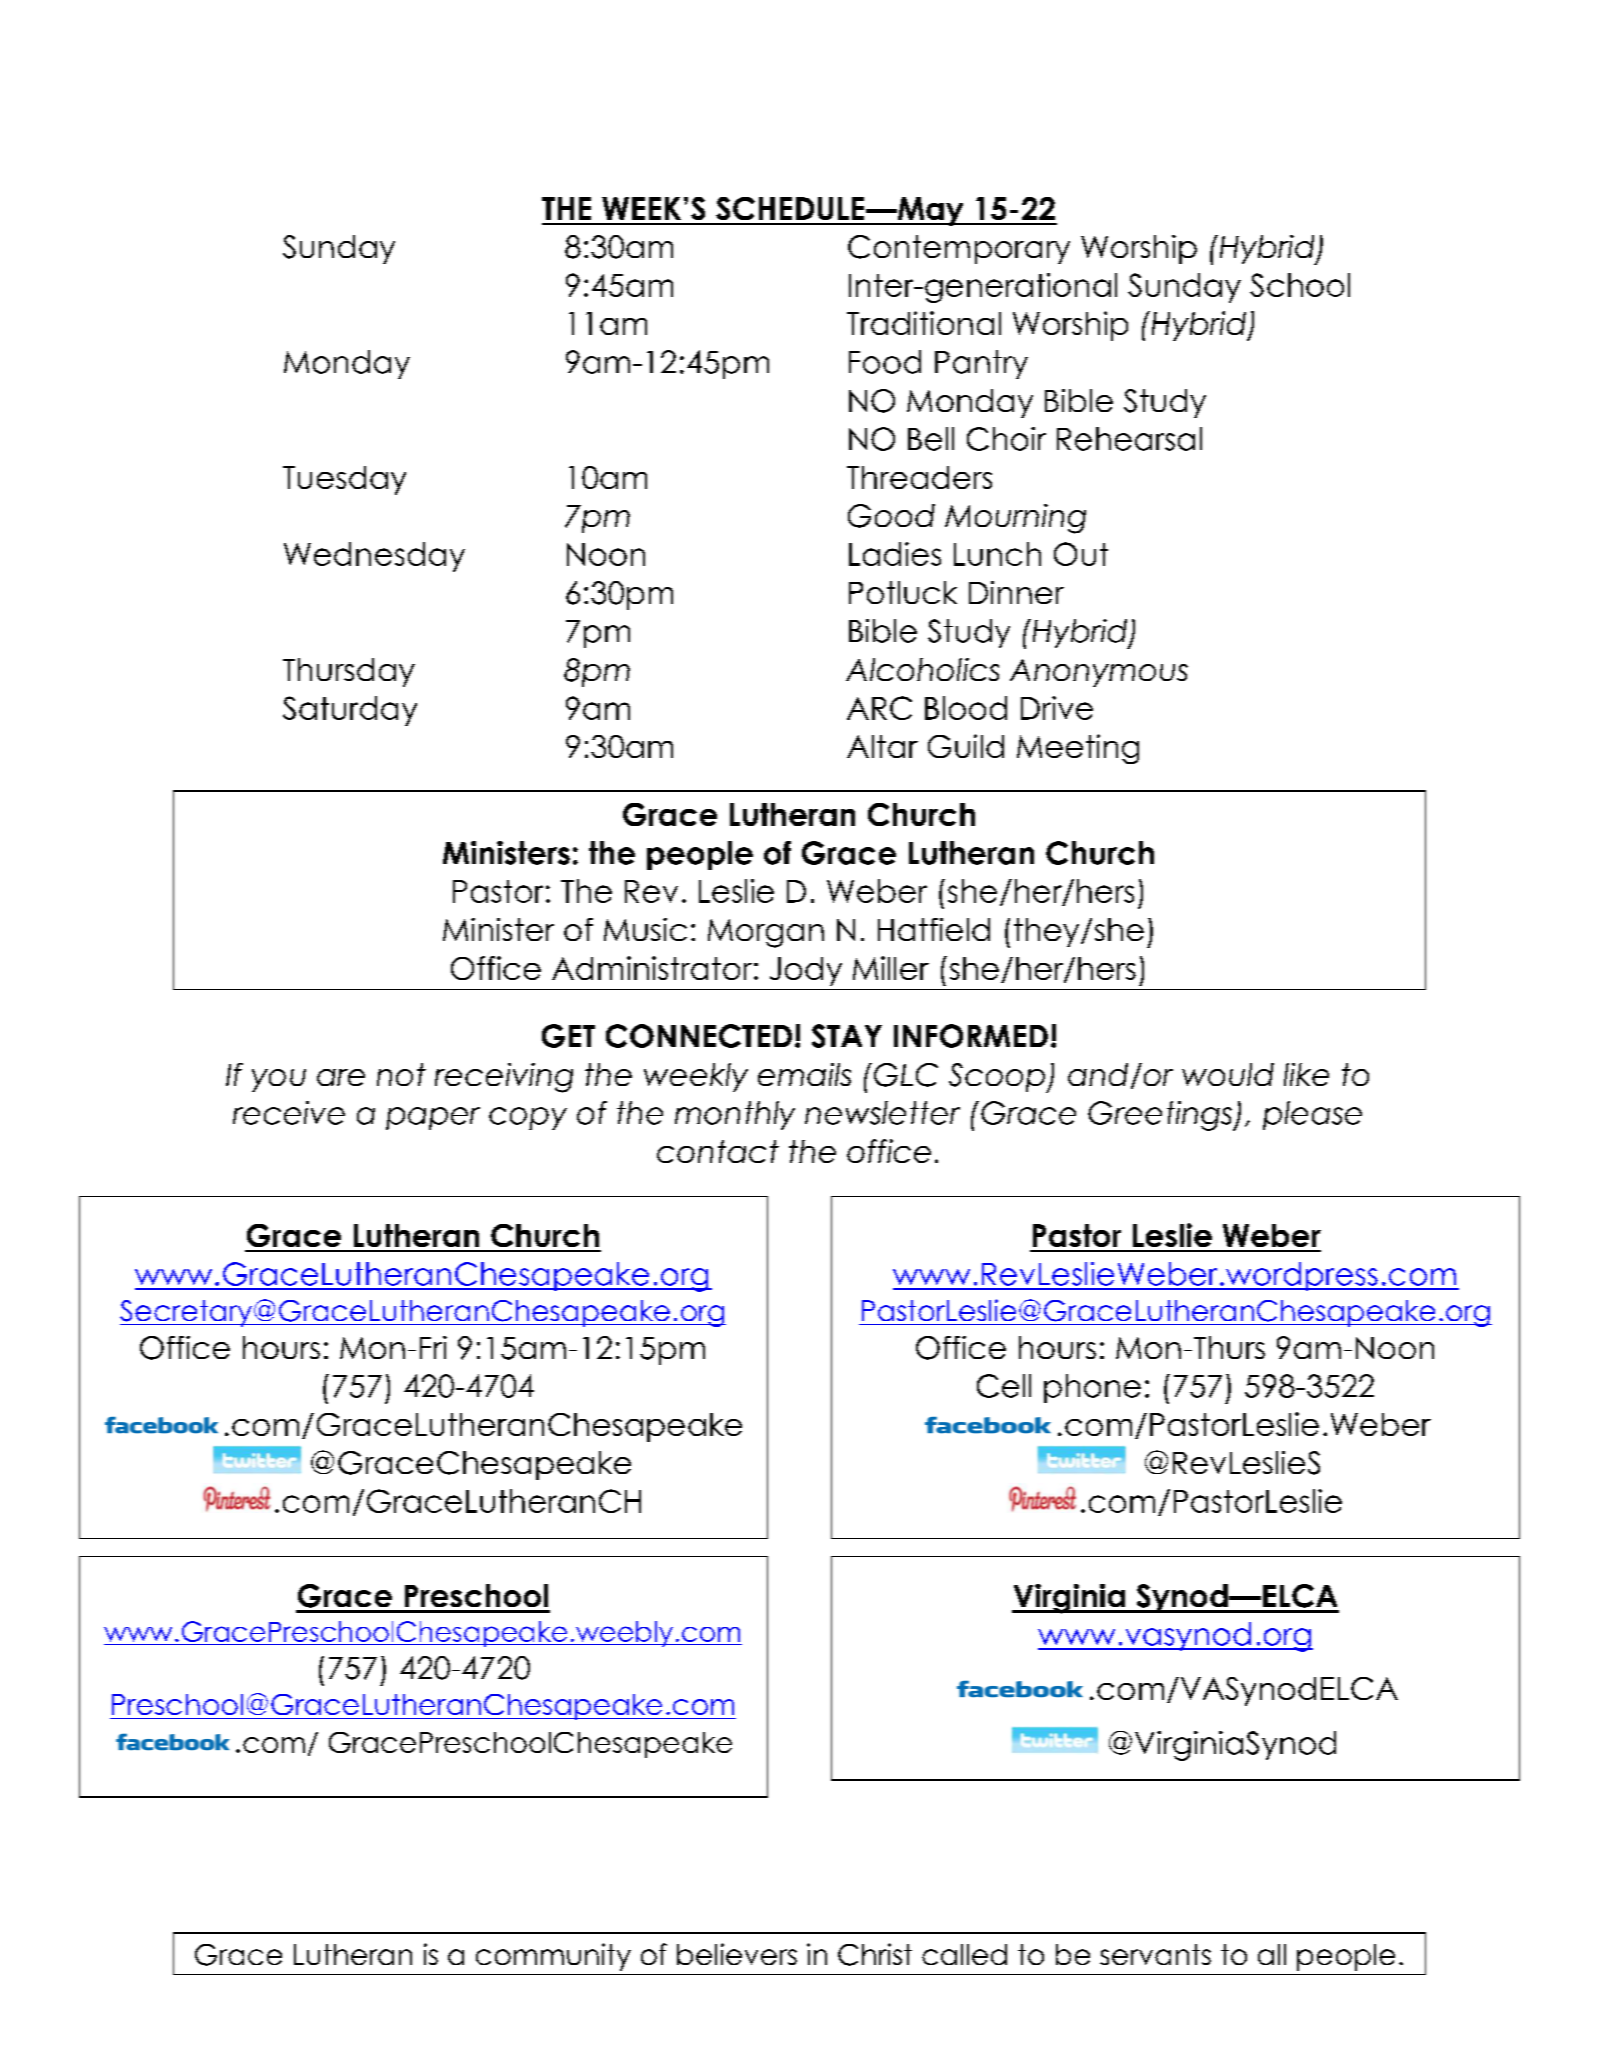 The height and width of the image is (2069, 1599). Describe the element at coordinates (879, 708) in the image. I see `ARC` at that location.
